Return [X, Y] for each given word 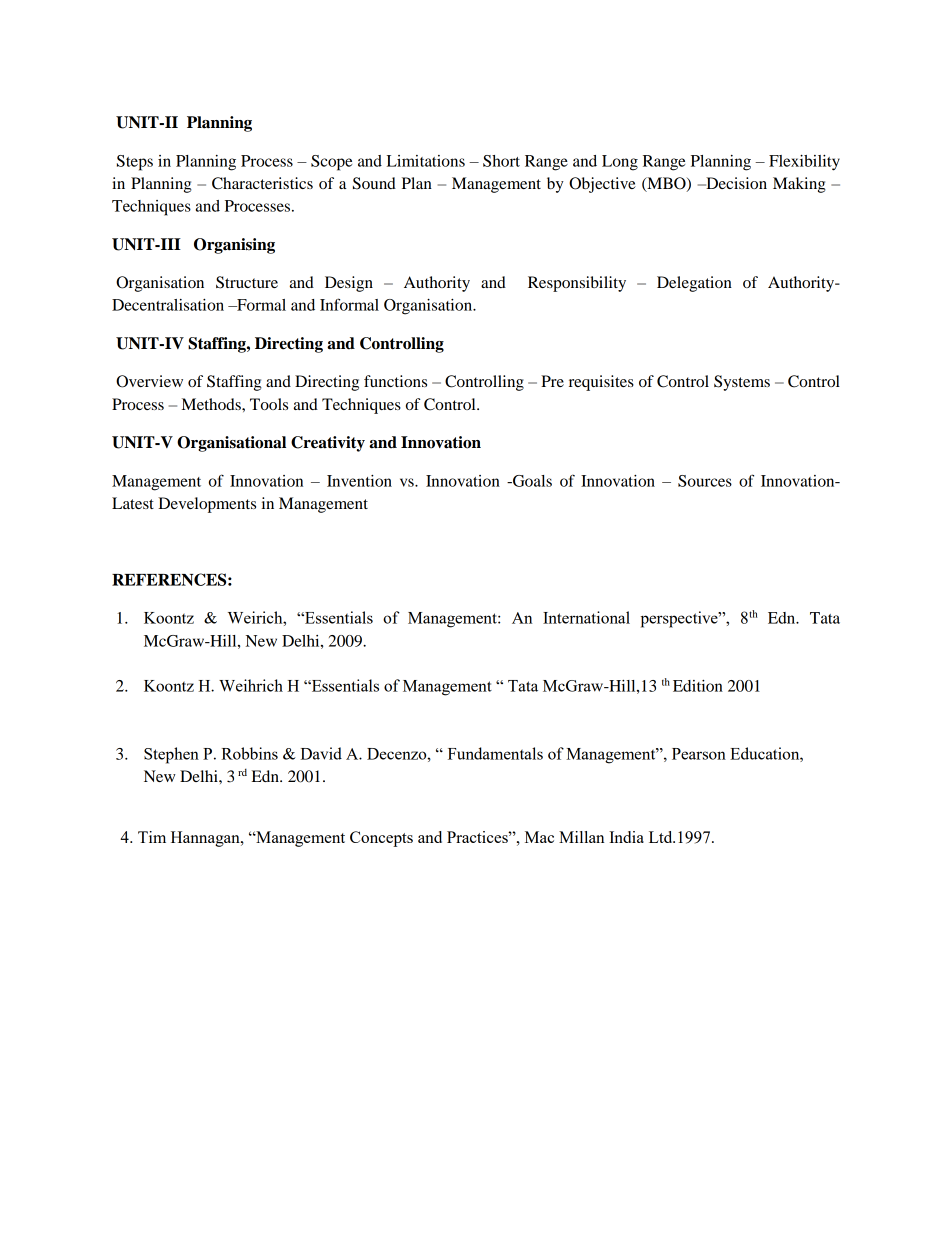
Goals [531, 481]
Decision [735, 183]
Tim [152, 837]
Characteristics [262, 183]
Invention [359, 481]
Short [501, 161]
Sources [705, 481]
